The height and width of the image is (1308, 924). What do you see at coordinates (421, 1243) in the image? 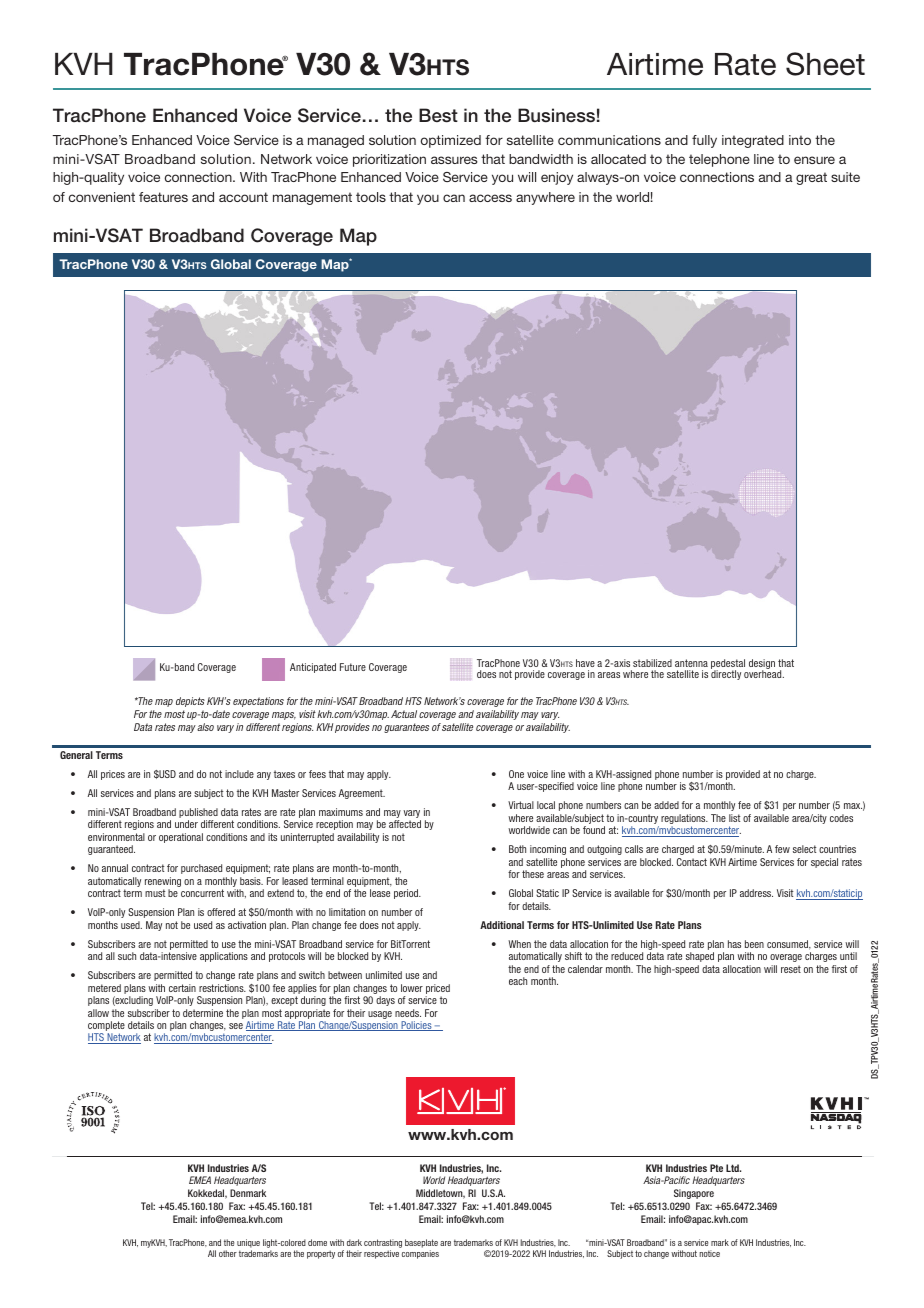
I see `baseplate` at bounding box center [421, 1243].
